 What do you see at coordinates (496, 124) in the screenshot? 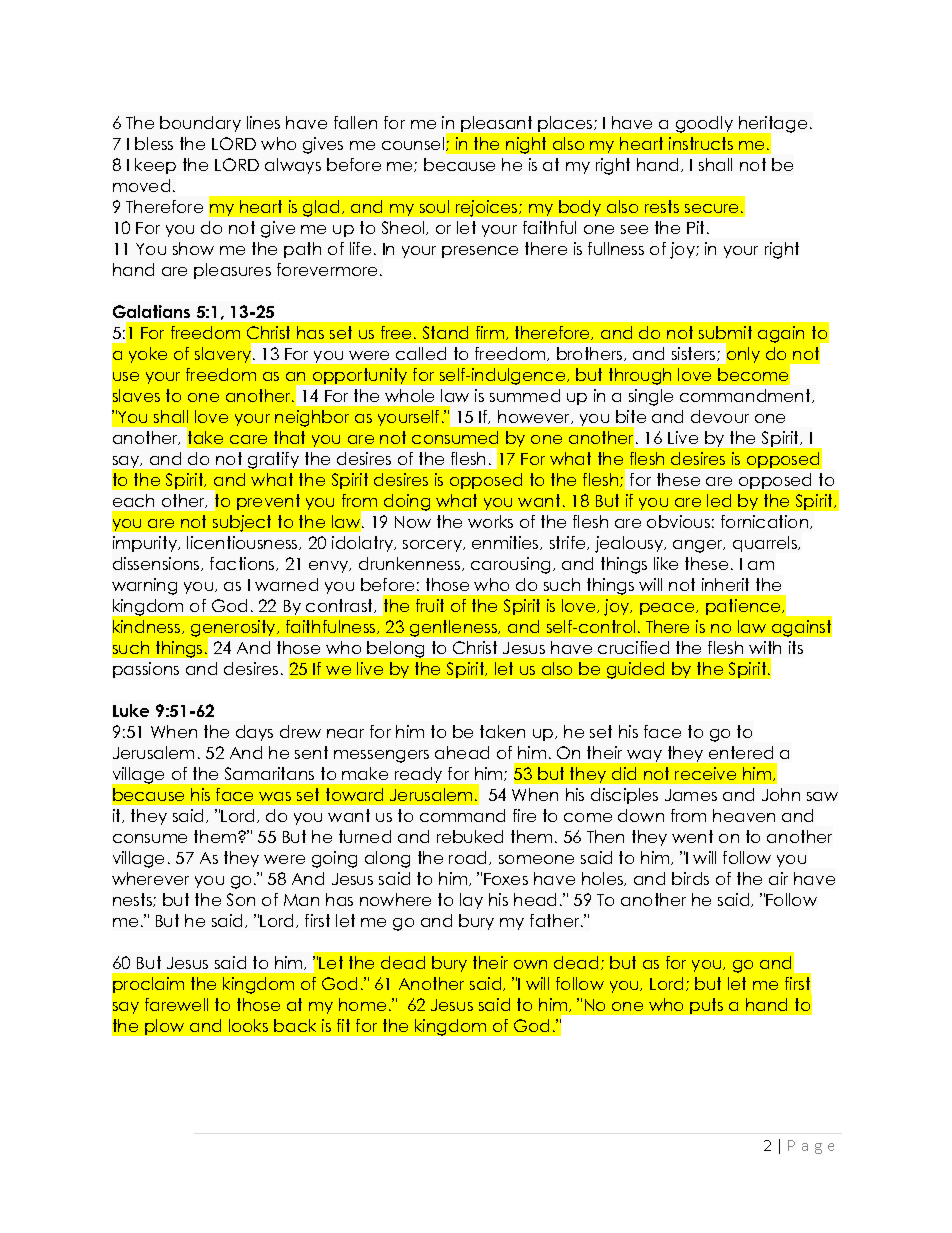
I see `pleasant` at bounding box center [496, 124].
